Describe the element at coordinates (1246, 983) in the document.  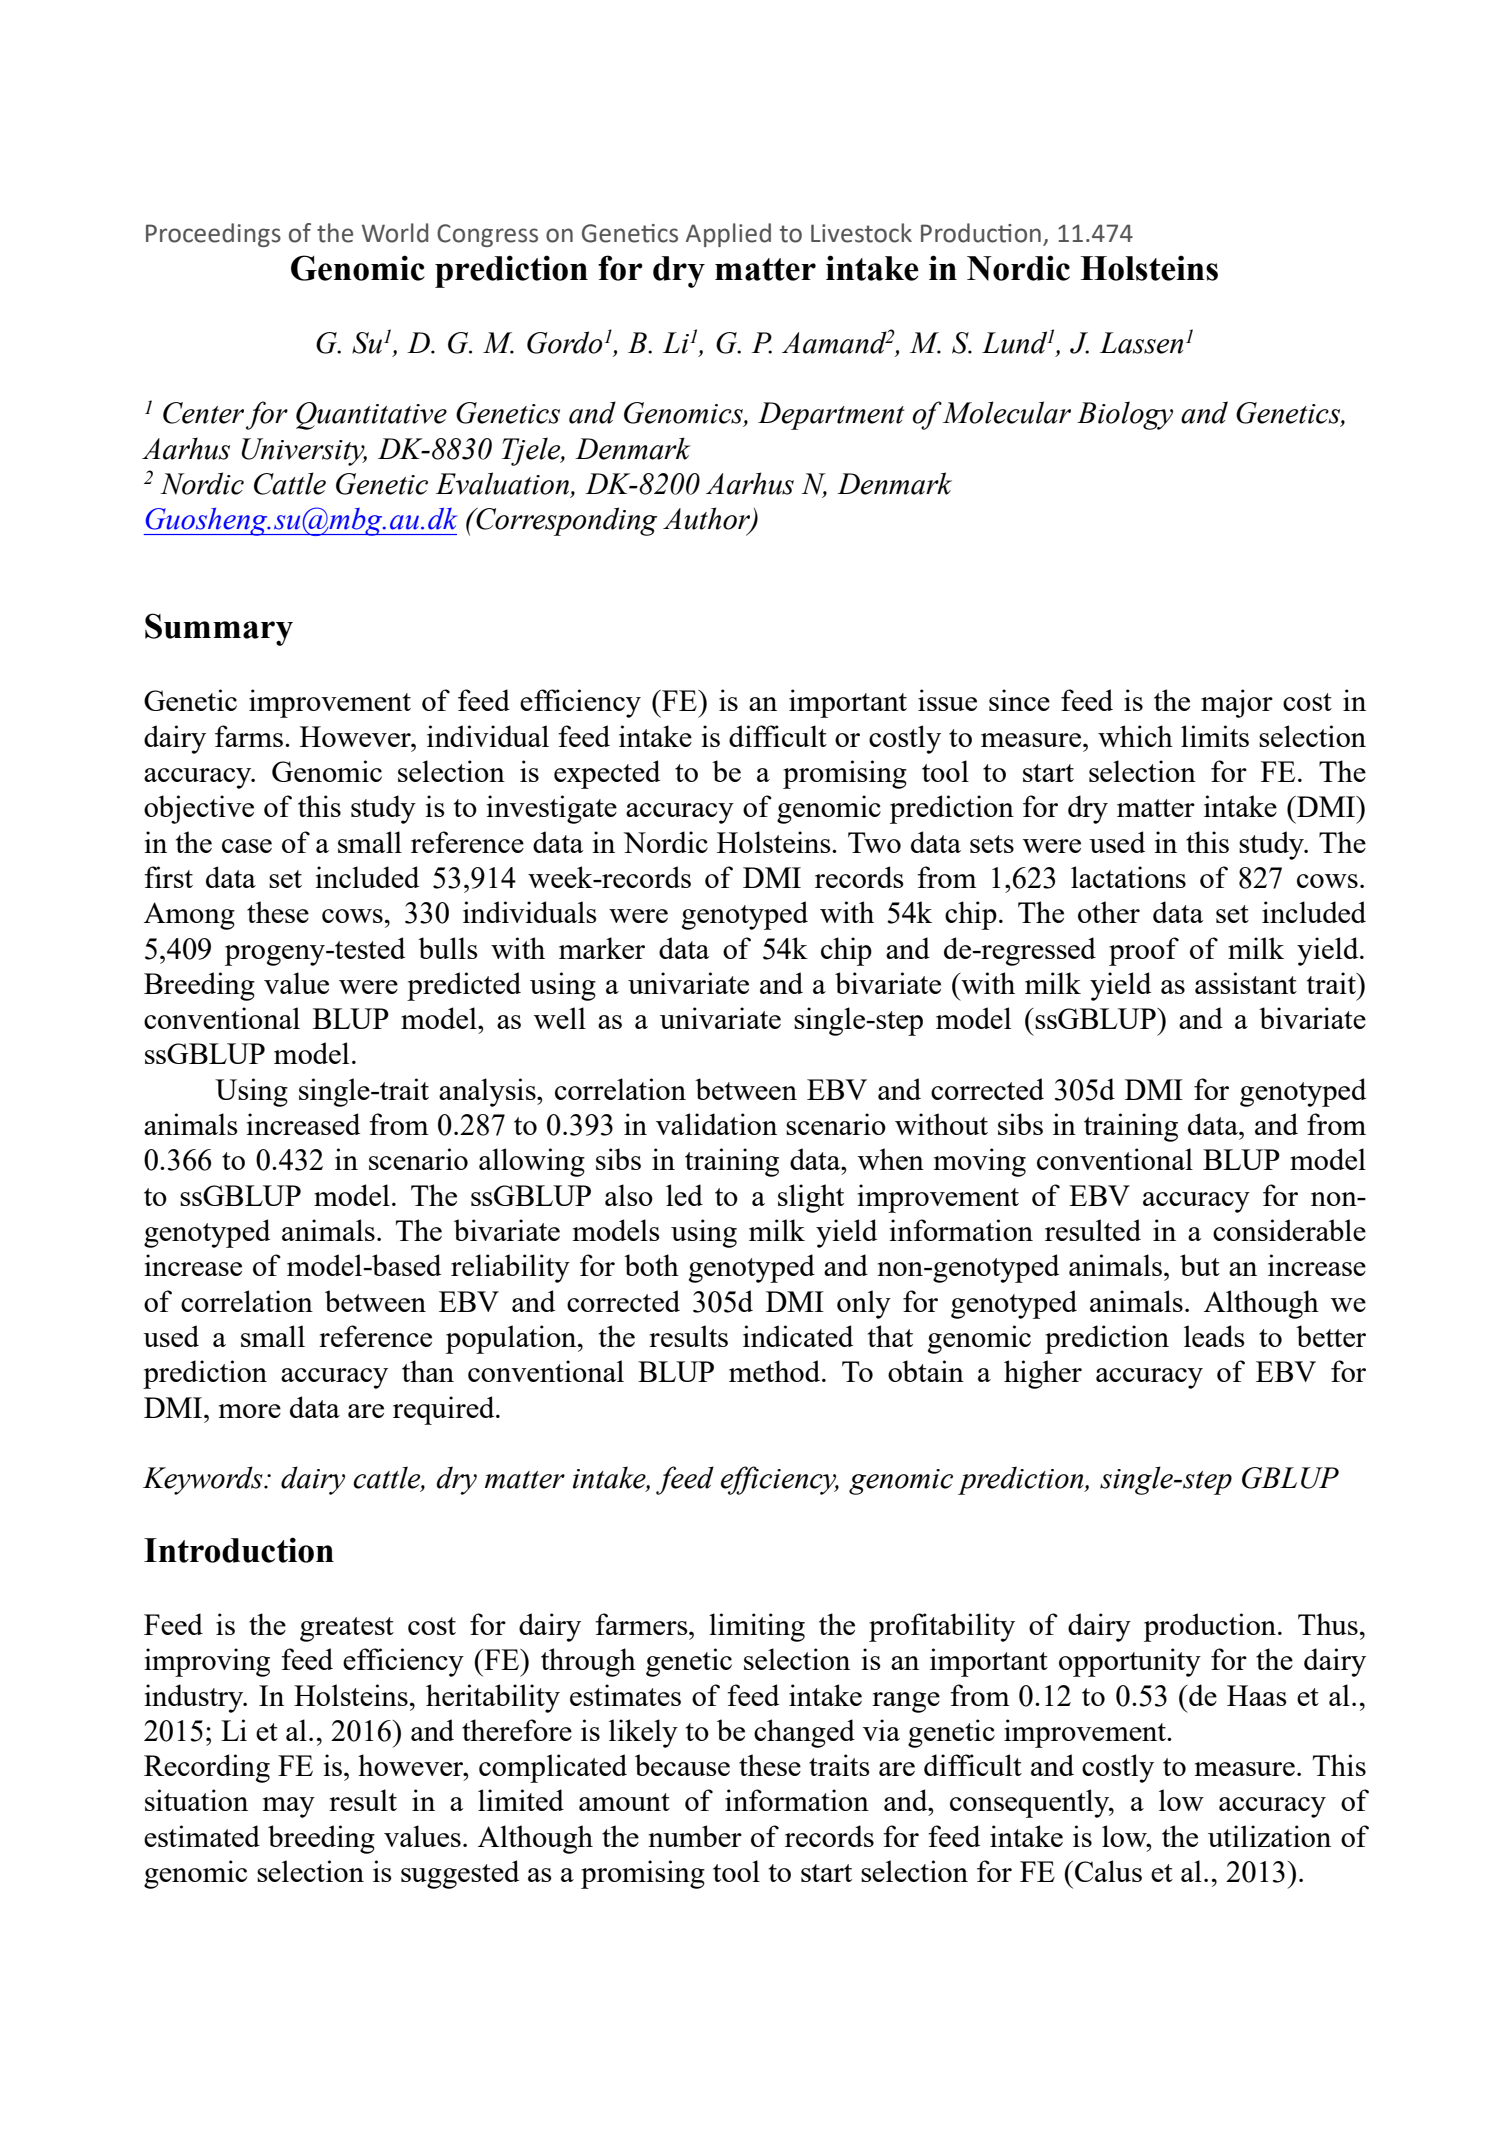
I see `assistant` at that location.
